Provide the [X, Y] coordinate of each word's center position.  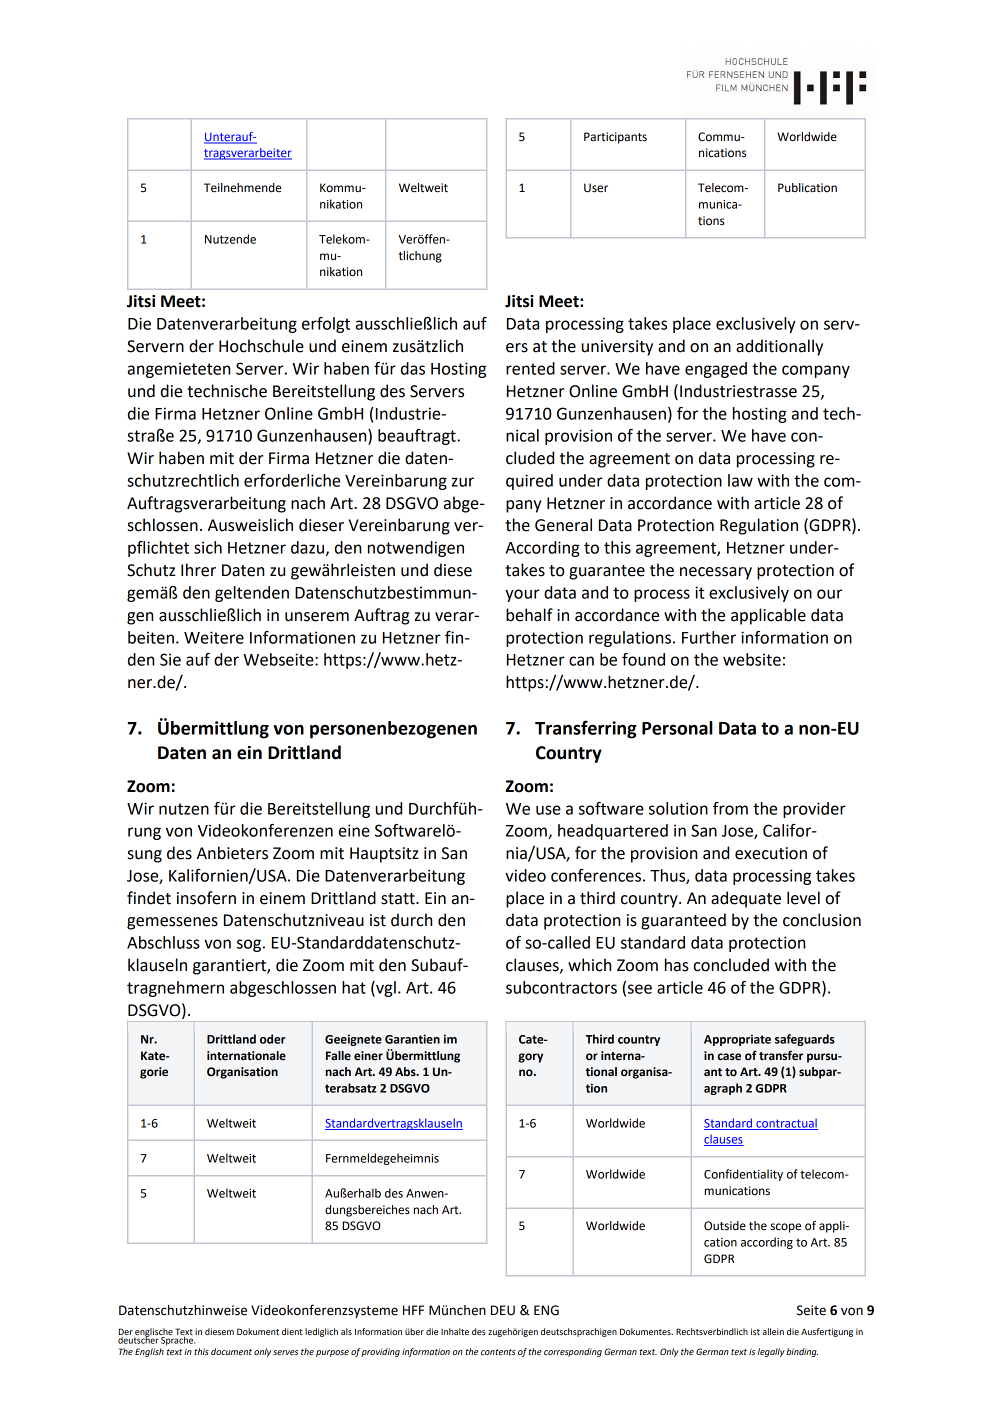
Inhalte [455, 1331]
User [596, 188]
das [413, 368]
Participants [615, 138]
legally [771, 1352]
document [231, 1351]
